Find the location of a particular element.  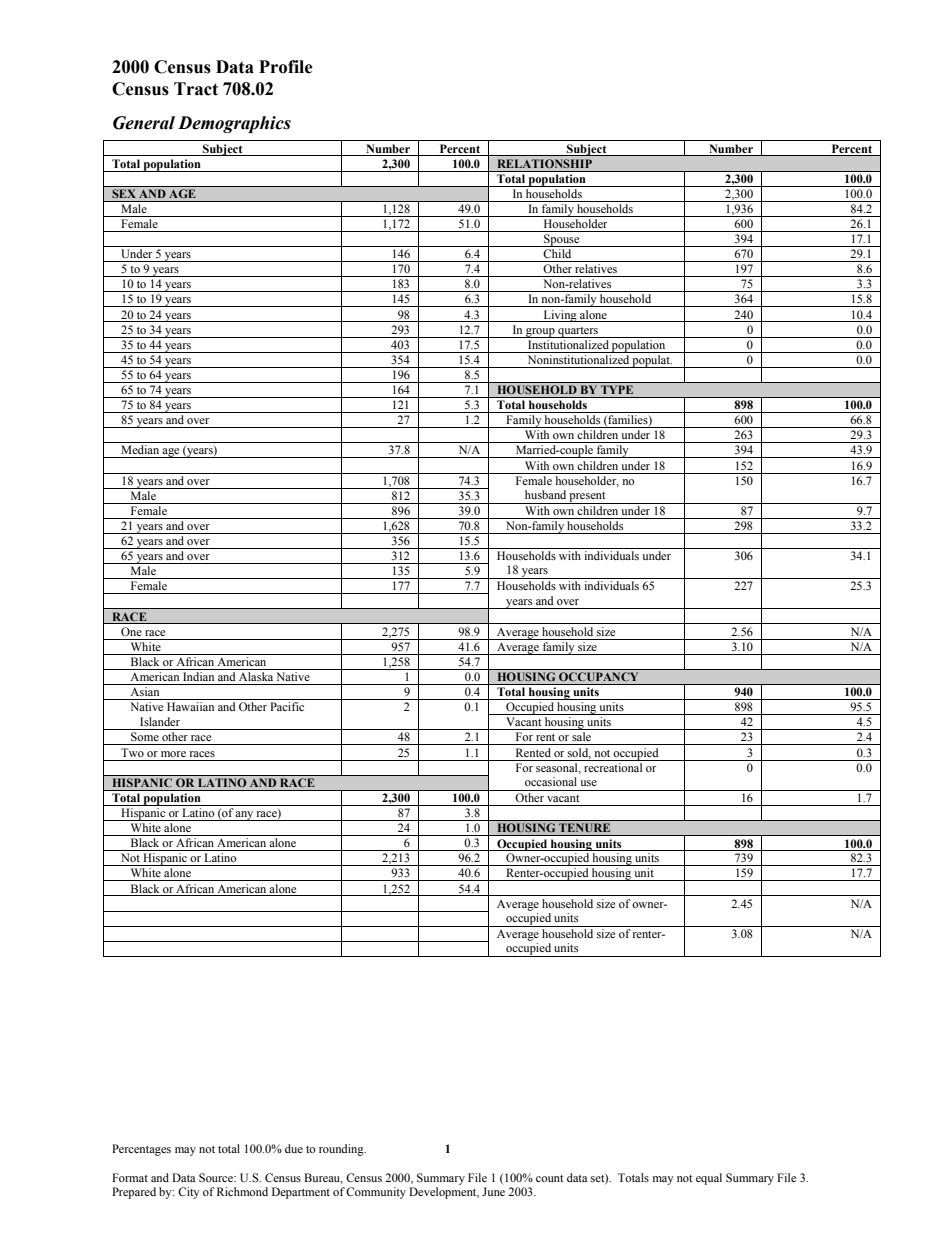

occasional is located at coordinates (551, 781).
